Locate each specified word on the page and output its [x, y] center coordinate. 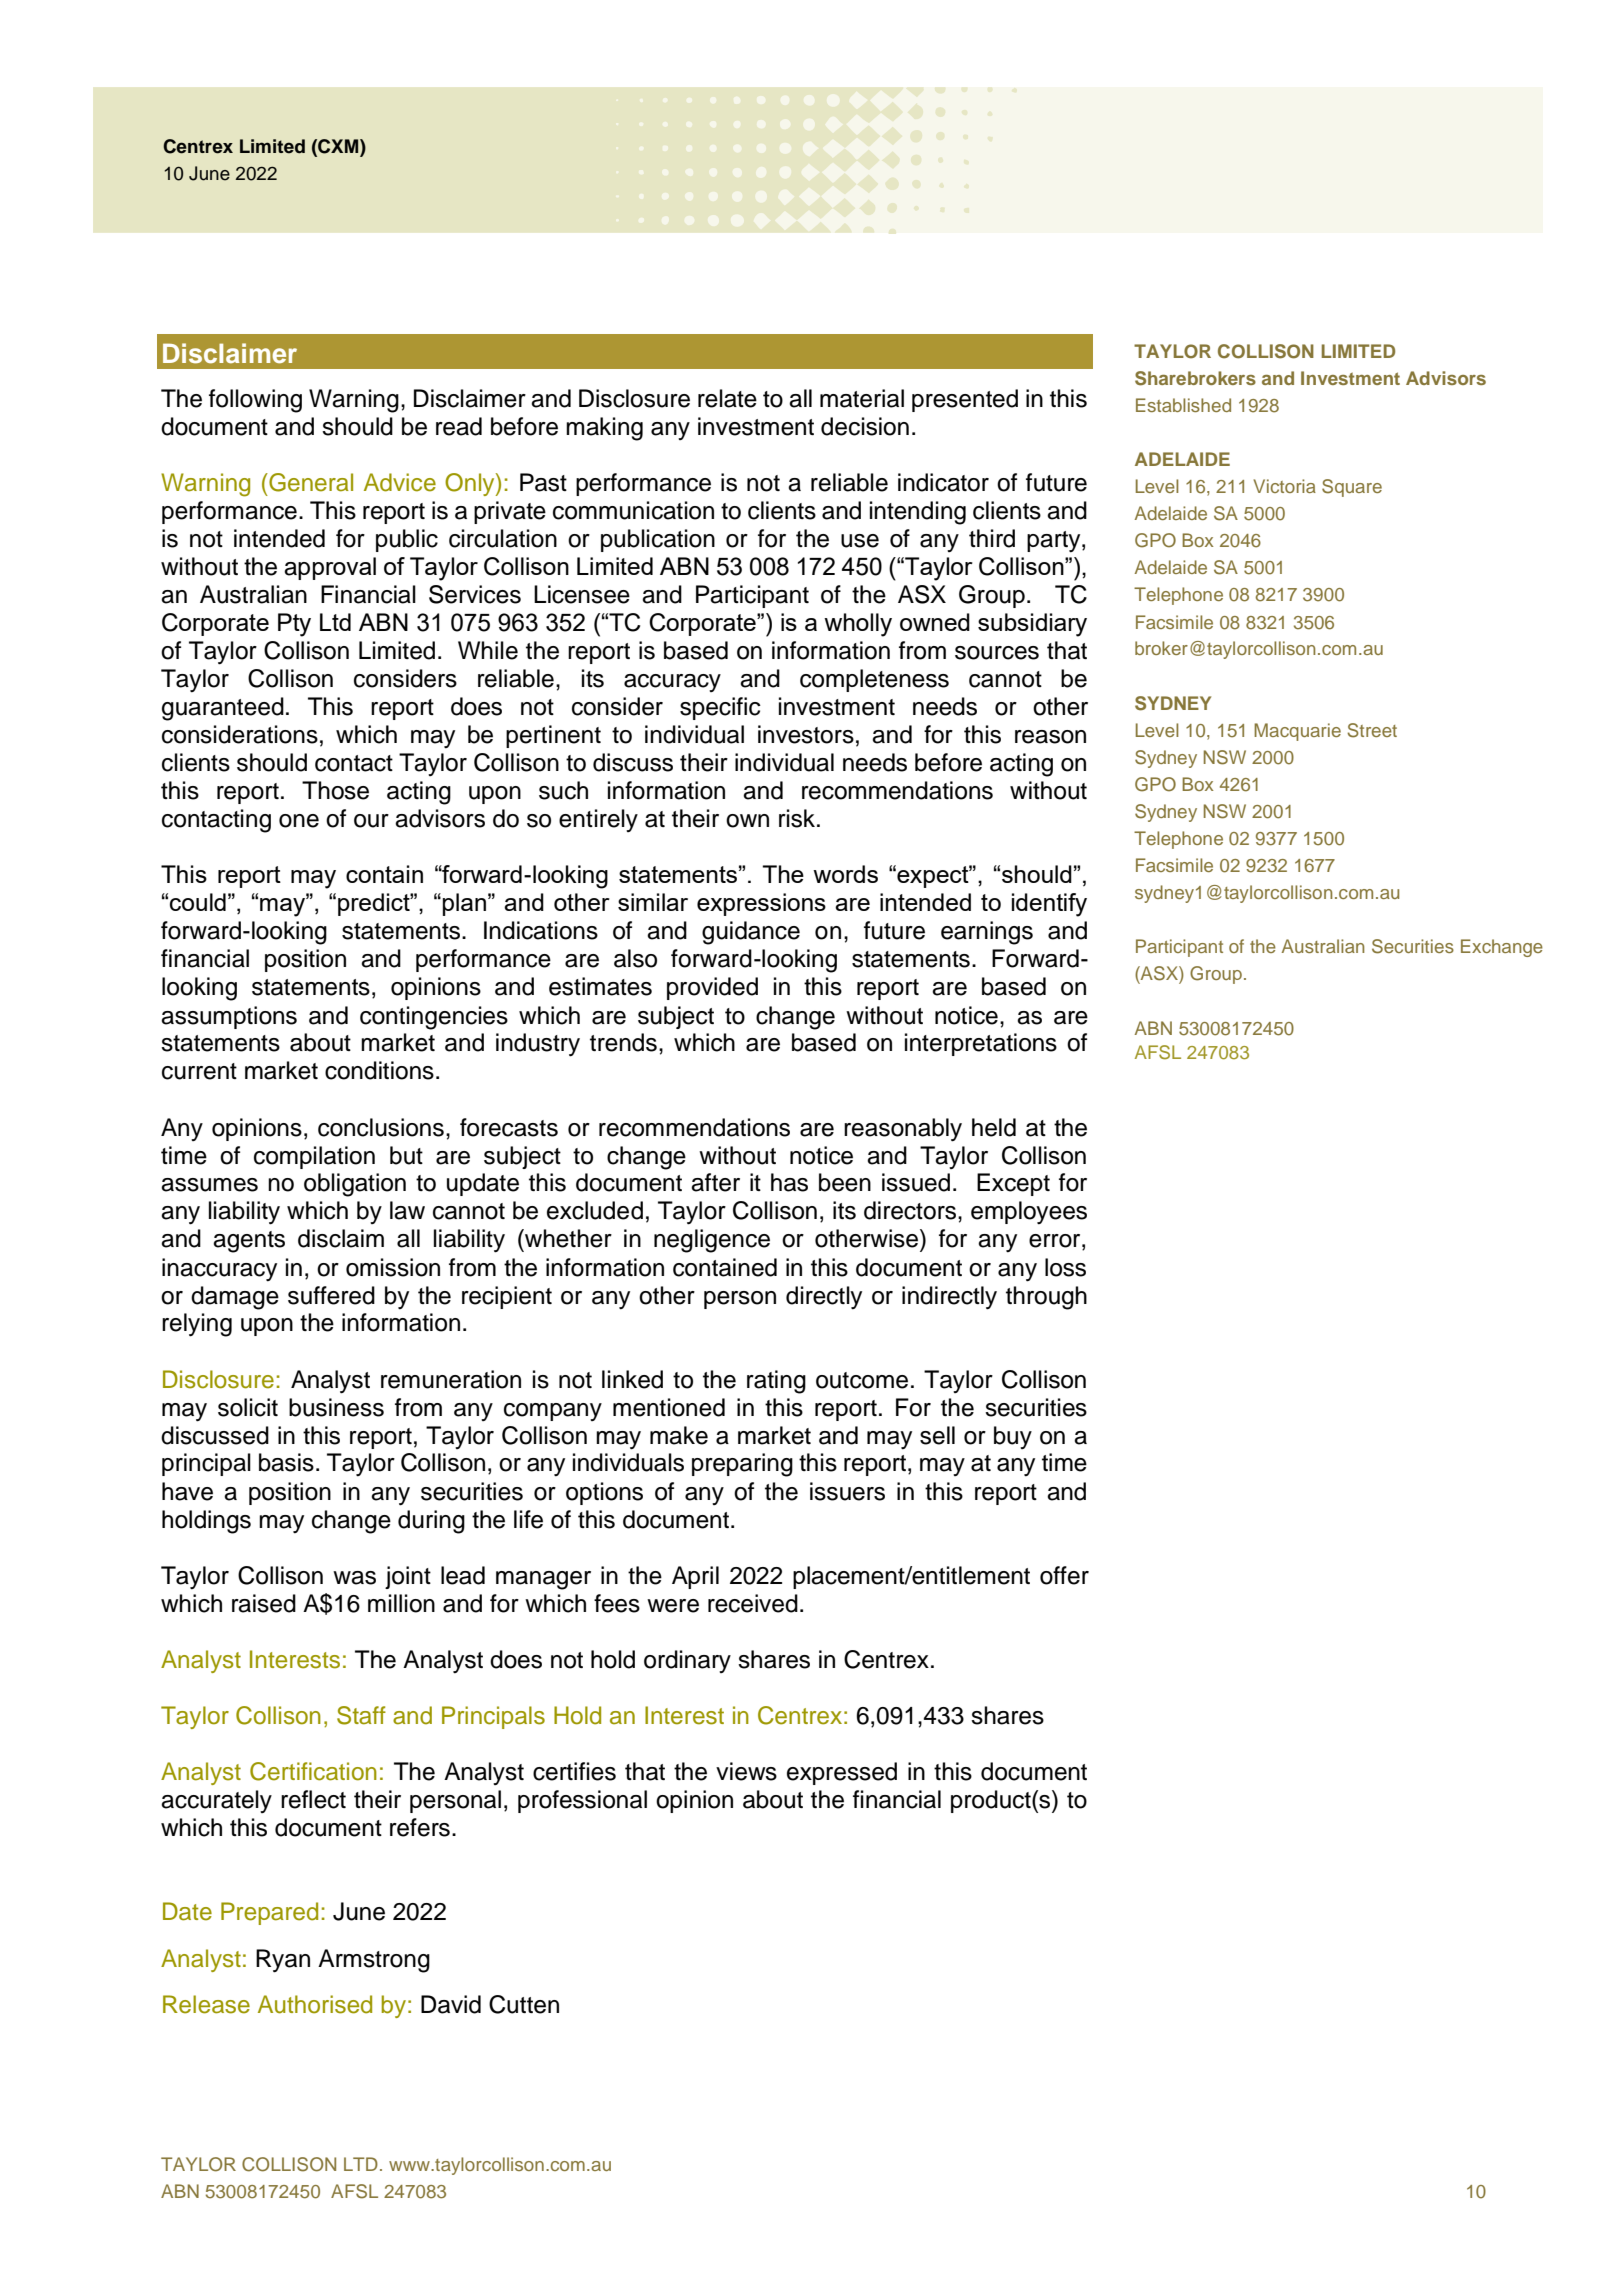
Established [1183, 405]
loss [1065, 1267]
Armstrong [374, 1961]
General [310, 482]
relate [727, 398]
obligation [355, 1185]
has [789, 1182]
